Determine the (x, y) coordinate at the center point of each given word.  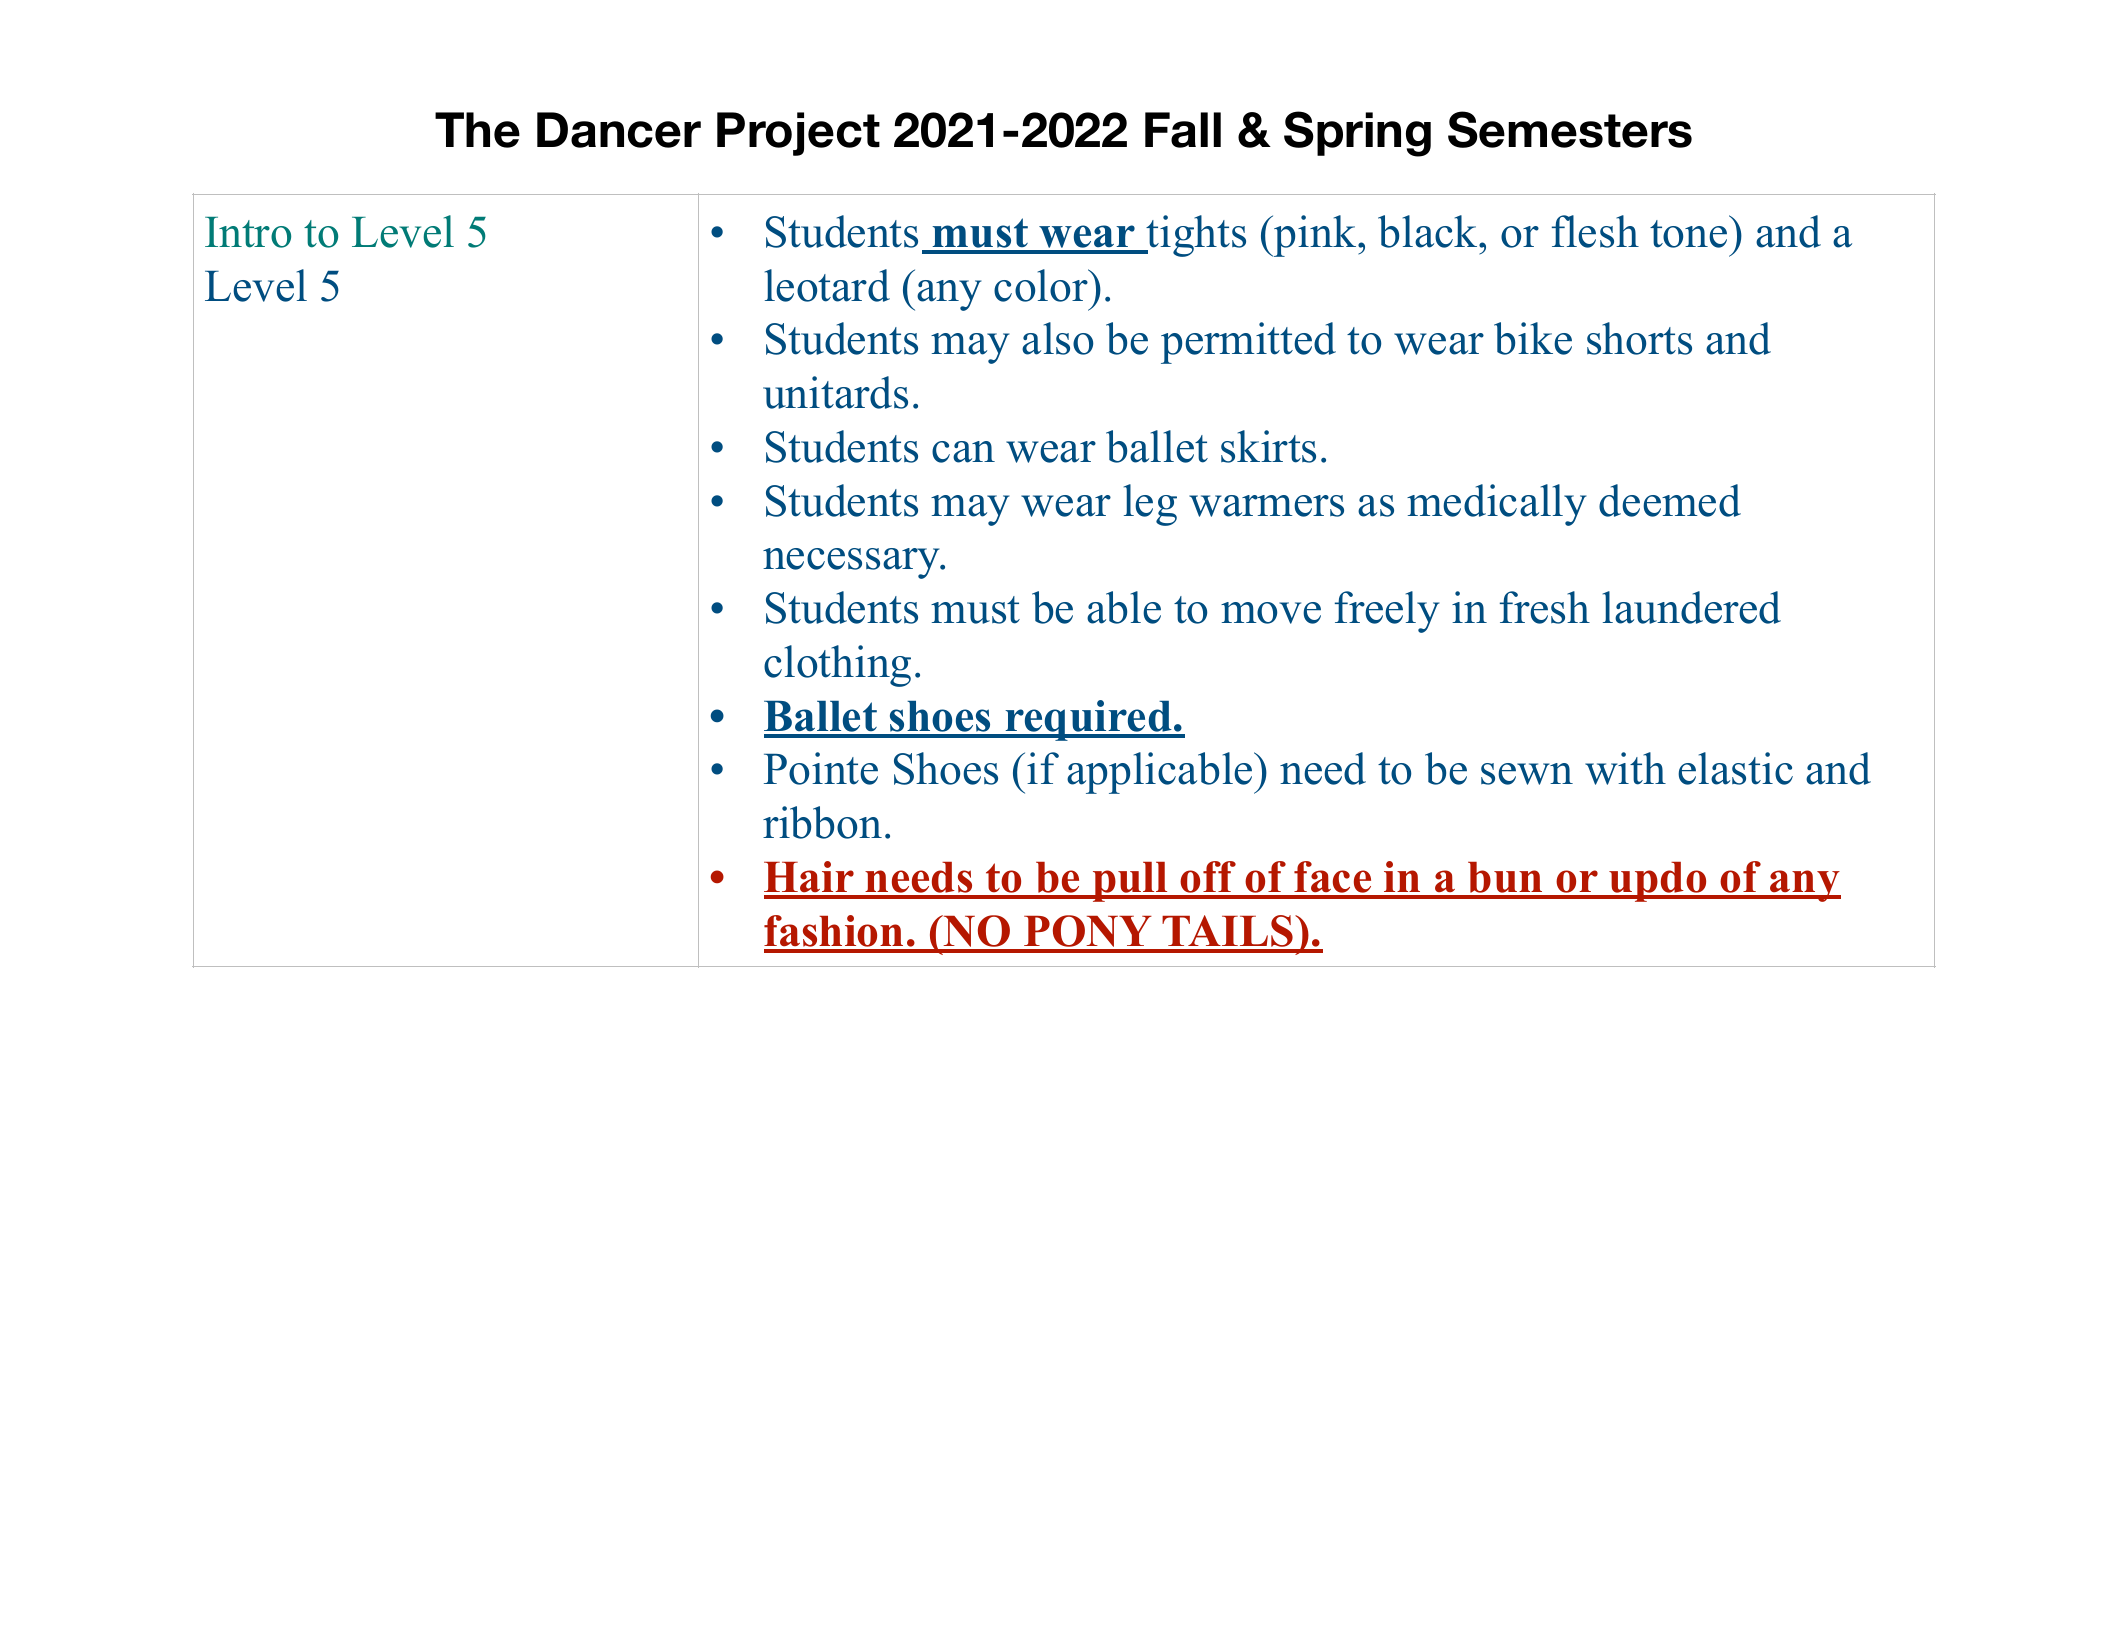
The (477, 130)
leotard (827, 285)
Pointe (821, 768)
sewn (1527, 774)
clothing (837, 666)
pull (1130, 882)
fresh (1545, 607)
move (1271, 613)
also (1057, 338)
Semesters (1570, 129)
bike (1533, 338)
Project (798, 134)
